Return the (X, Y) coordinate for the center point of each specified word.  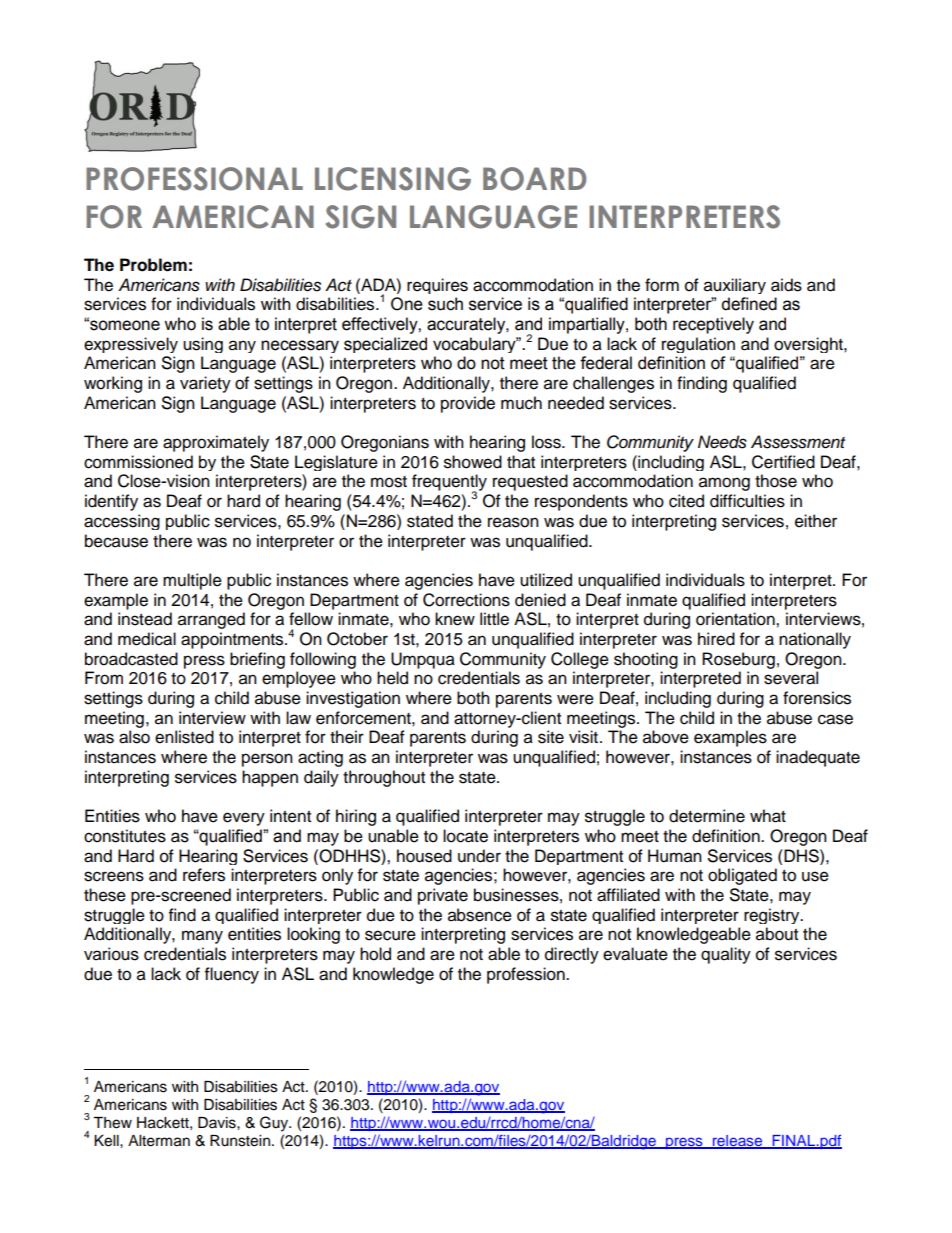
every (244, 819)
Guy (275, 1124)
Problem (153, 265)
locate (465, 836)
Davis (218, 1123)
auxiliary (735, 286)
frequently (449, 484)
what (768, 816)
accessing (122, 522)
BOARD (534, 179)
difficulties (747, 501)
